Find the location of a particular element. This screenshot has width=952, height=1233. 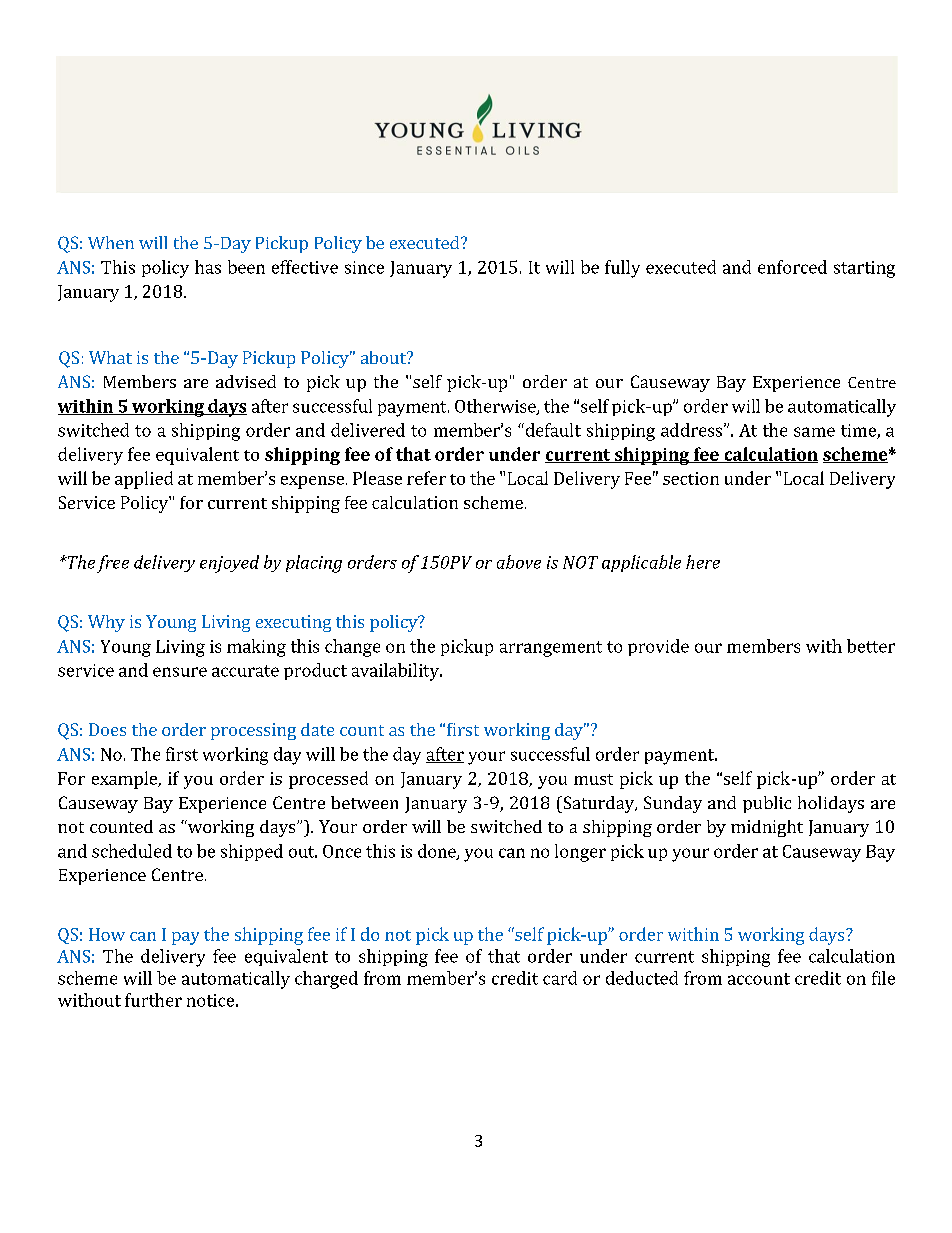

above is located at coordinates (519, 562).
